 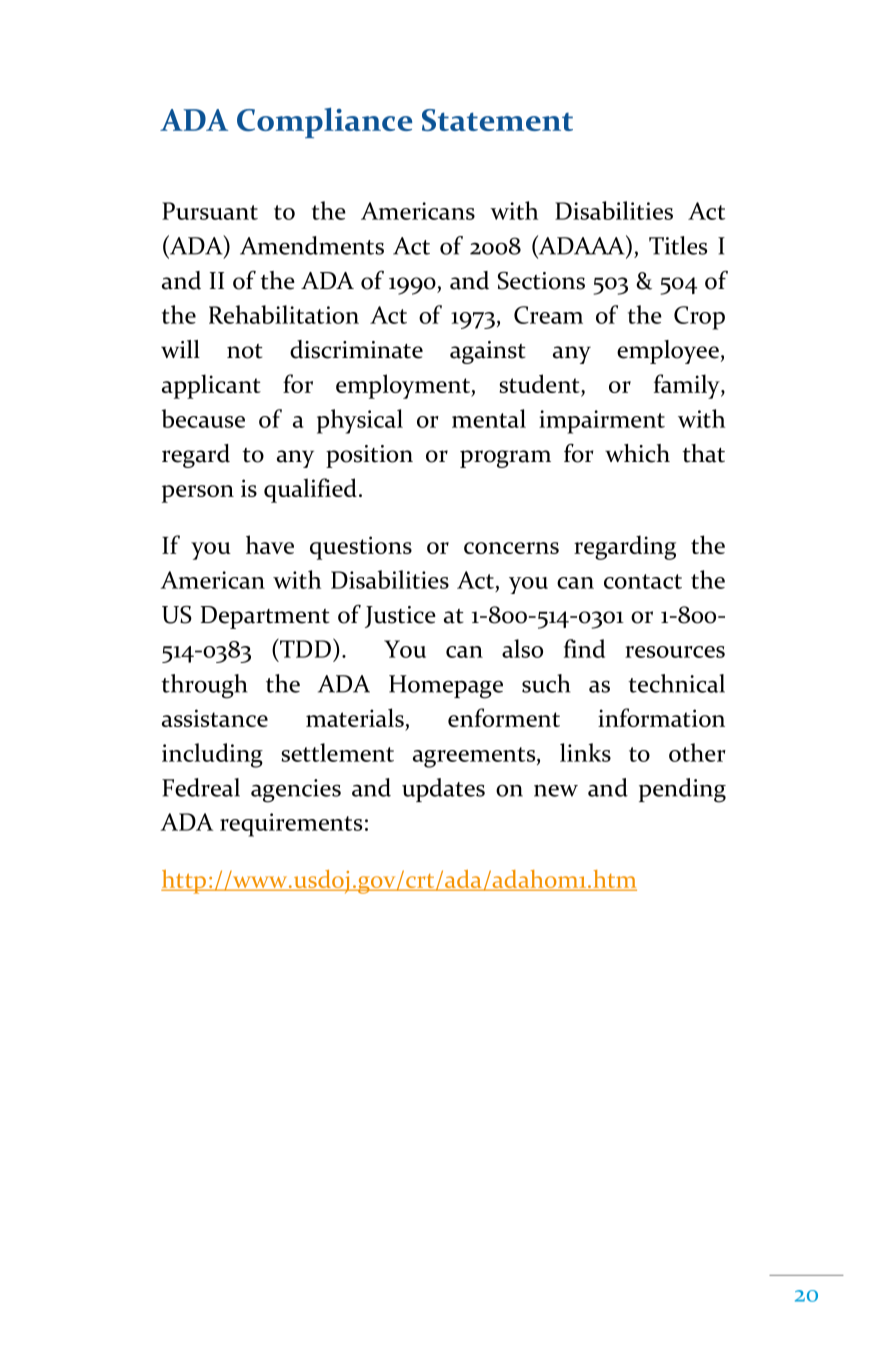 I want to click on Compliance, so click(x=324, y=122).
